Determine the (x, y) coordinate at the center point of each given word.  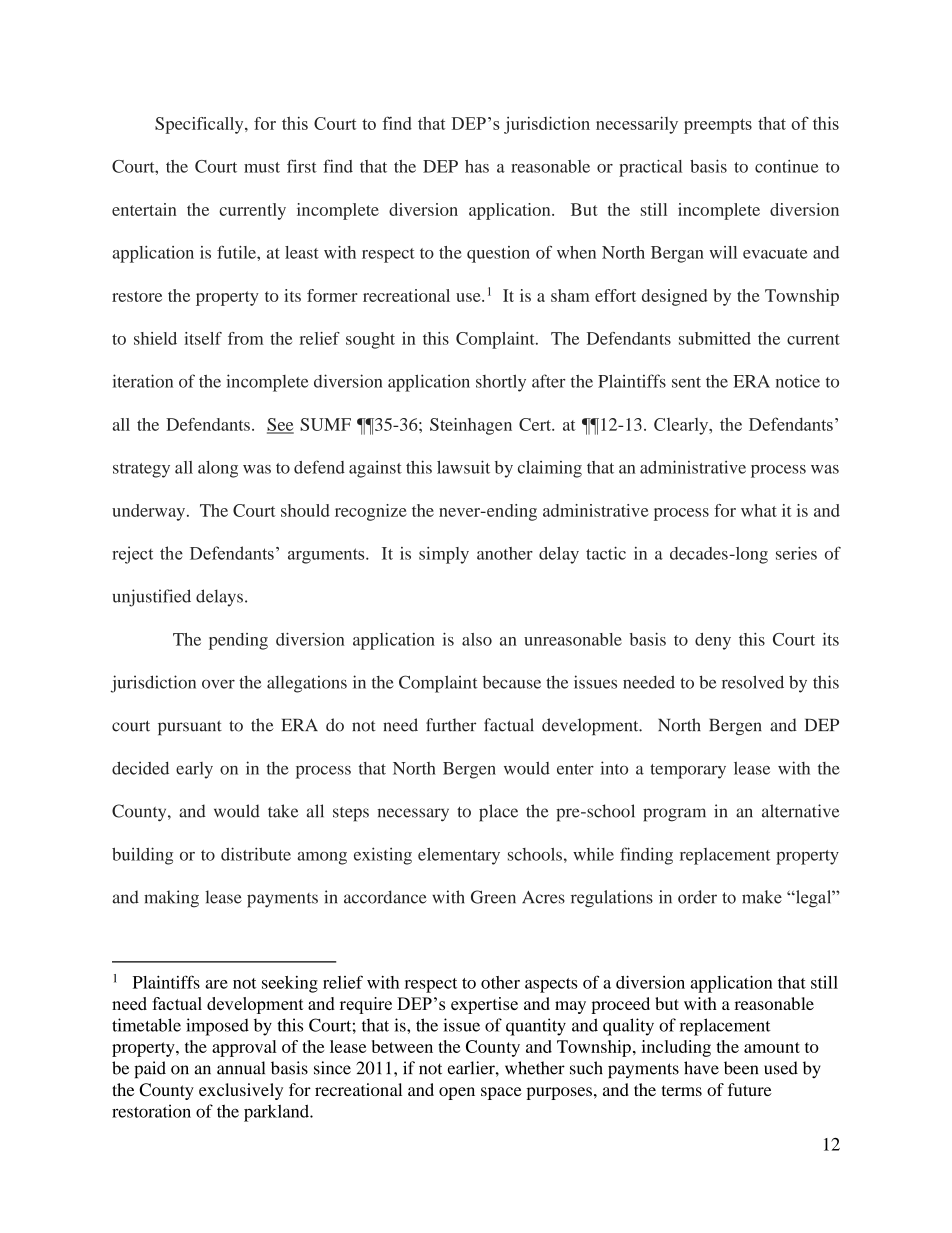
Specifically (200, 125)
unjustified (152, 598)
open (457, 1093)
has (477, 166)
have (701, 1068)
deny (713, 641)
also (477, 639)
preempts (718, 126)
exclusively (241, 1091)
